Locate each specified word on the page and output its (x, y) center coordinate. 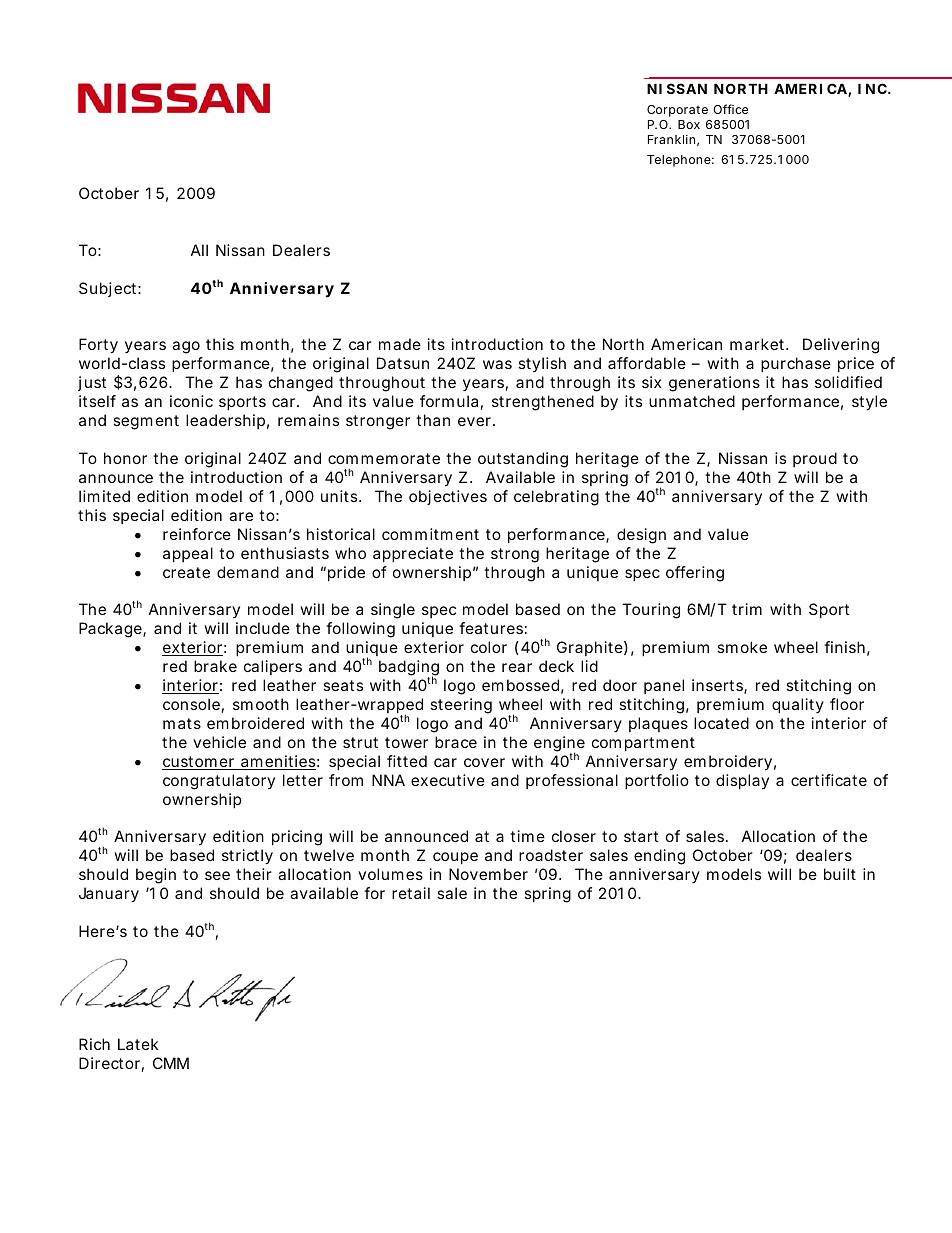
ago (186, 347)
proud (815, 459)
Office (730, 109)
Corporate (677, 111)
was (497, 364)
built (840, 874)
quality (798, 705)
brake (215, 666)
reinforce (197, 534)
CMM (171, 1063)
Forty (98, 346)
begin (156, 876)
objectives (448, 497)
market (758, 344)
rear (517, 667)
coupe (455, 858)
